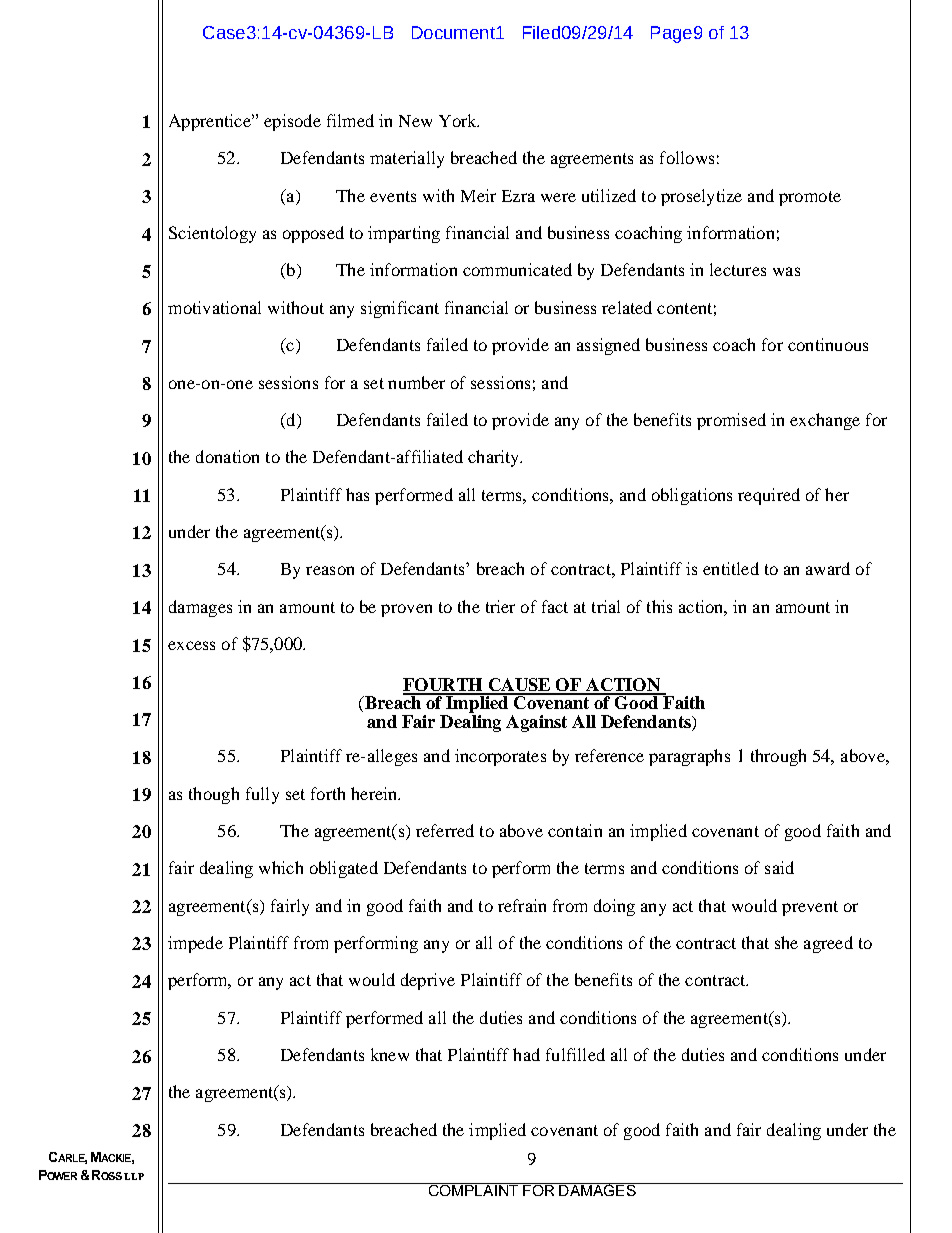  I want to click on York, so click(459, 120).
